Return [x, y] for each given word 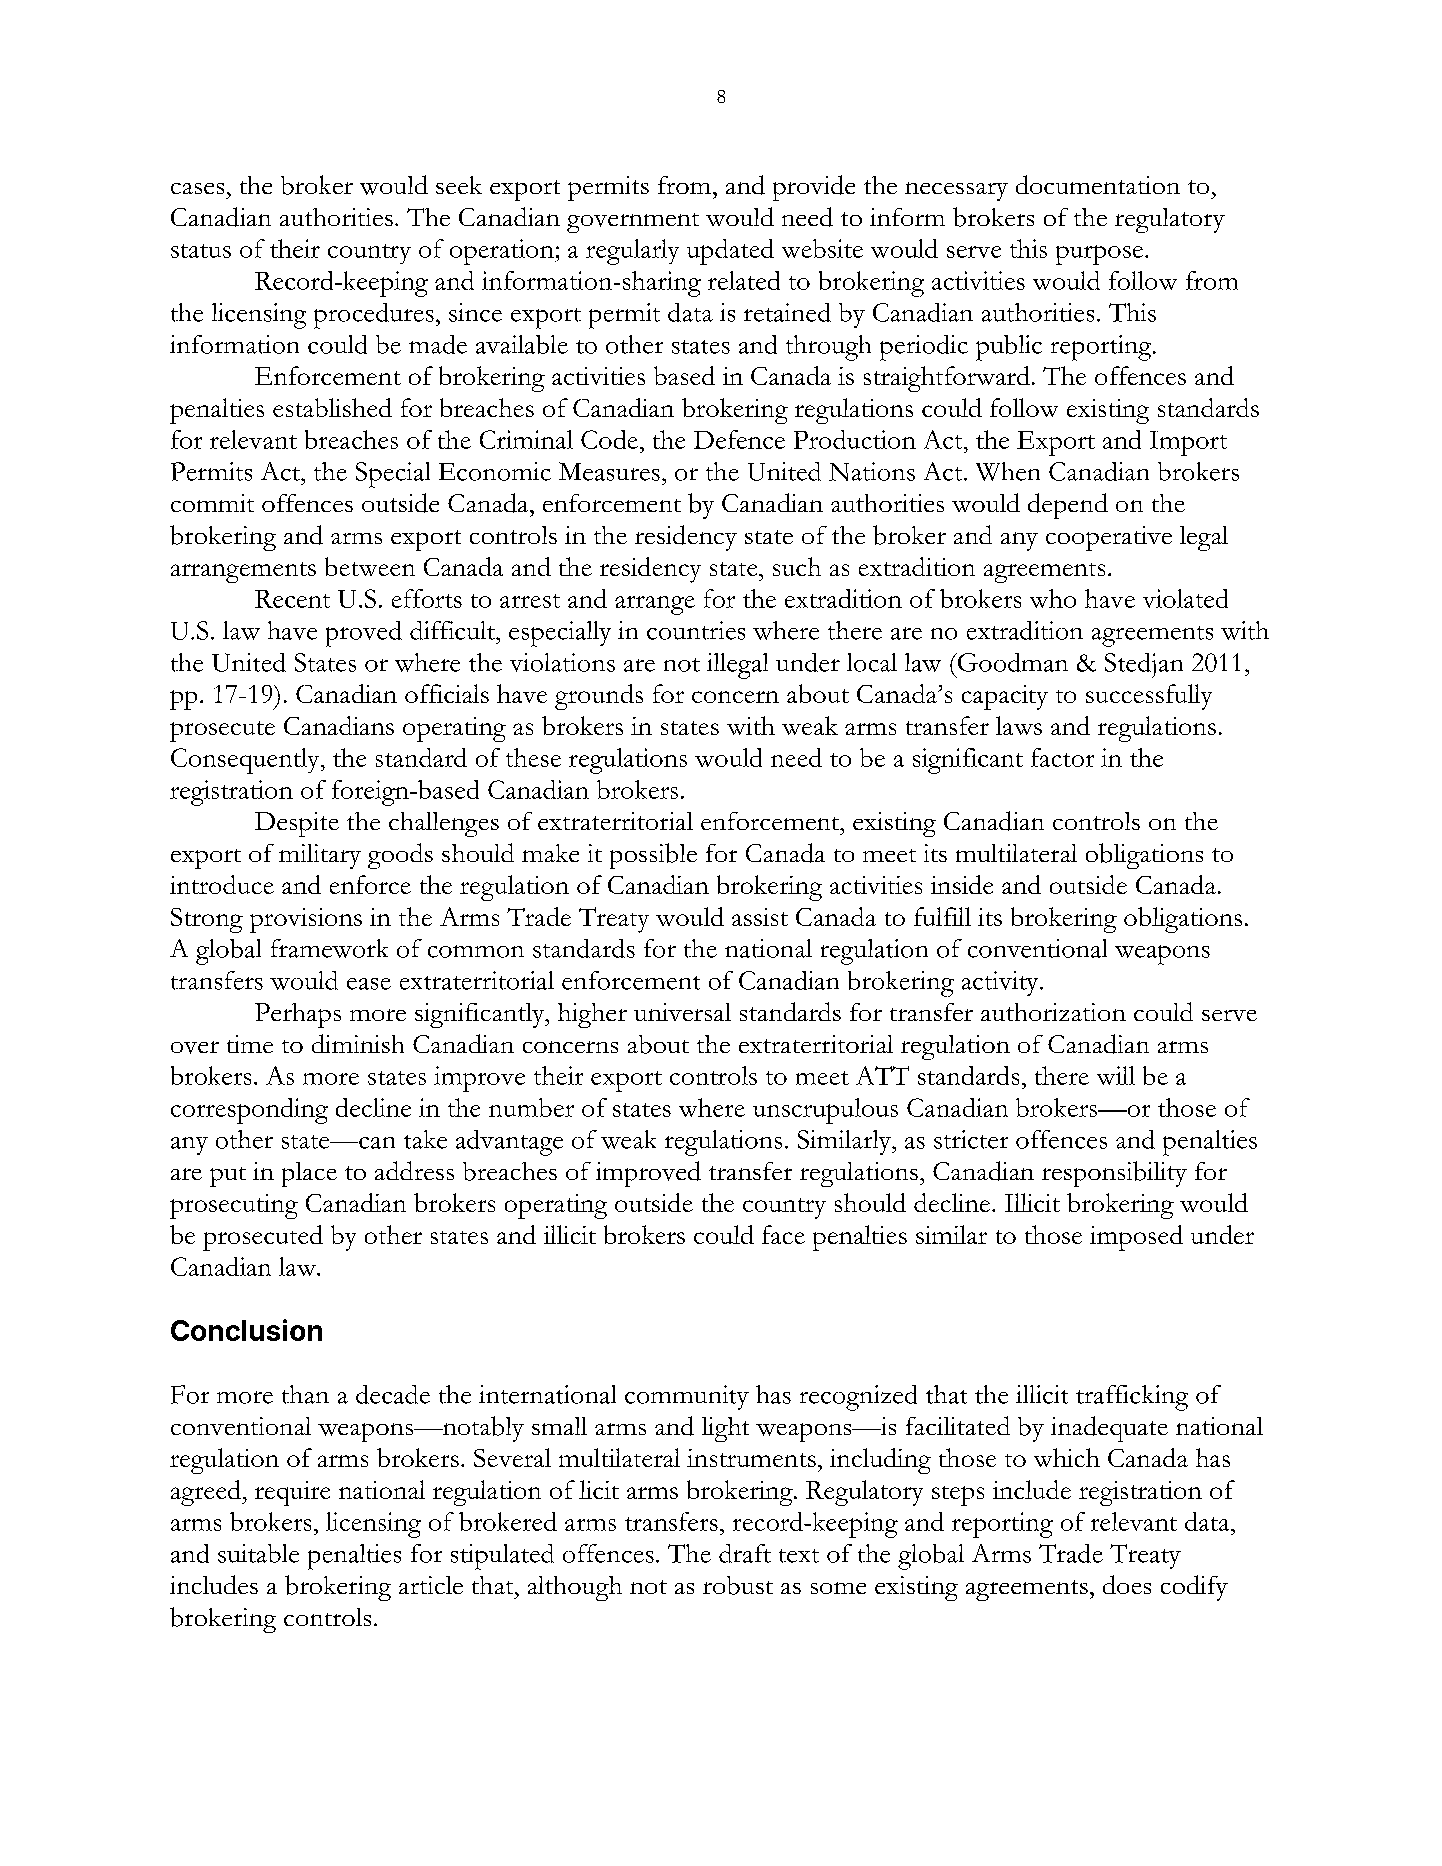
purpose [1099, 255]
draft [745, 1553]
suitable [258, 1553]
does [1127, 1584]
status [201, 251]
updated [730, 252]
